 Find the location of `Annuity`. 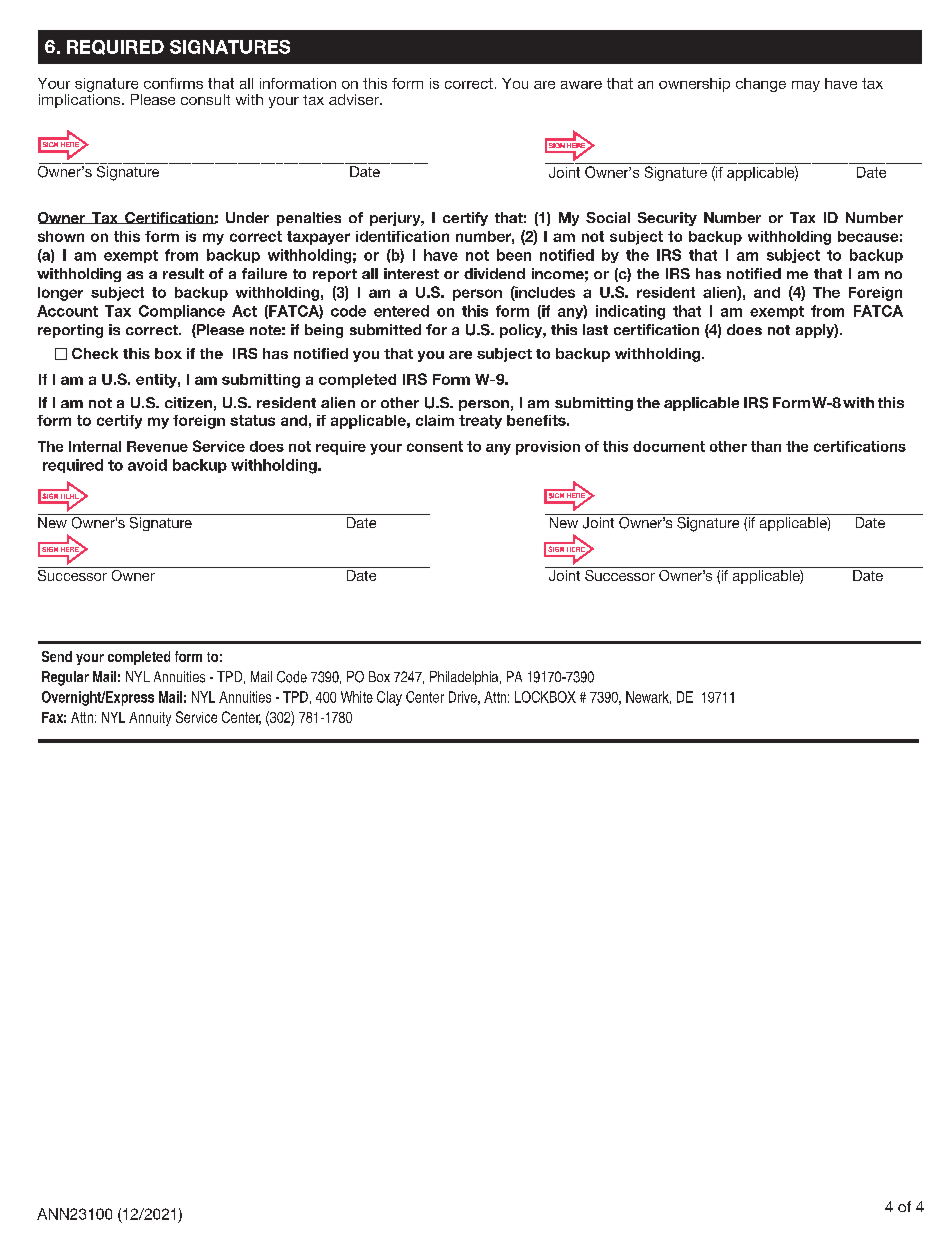

Annuity is located at coordinates (150, 719).
